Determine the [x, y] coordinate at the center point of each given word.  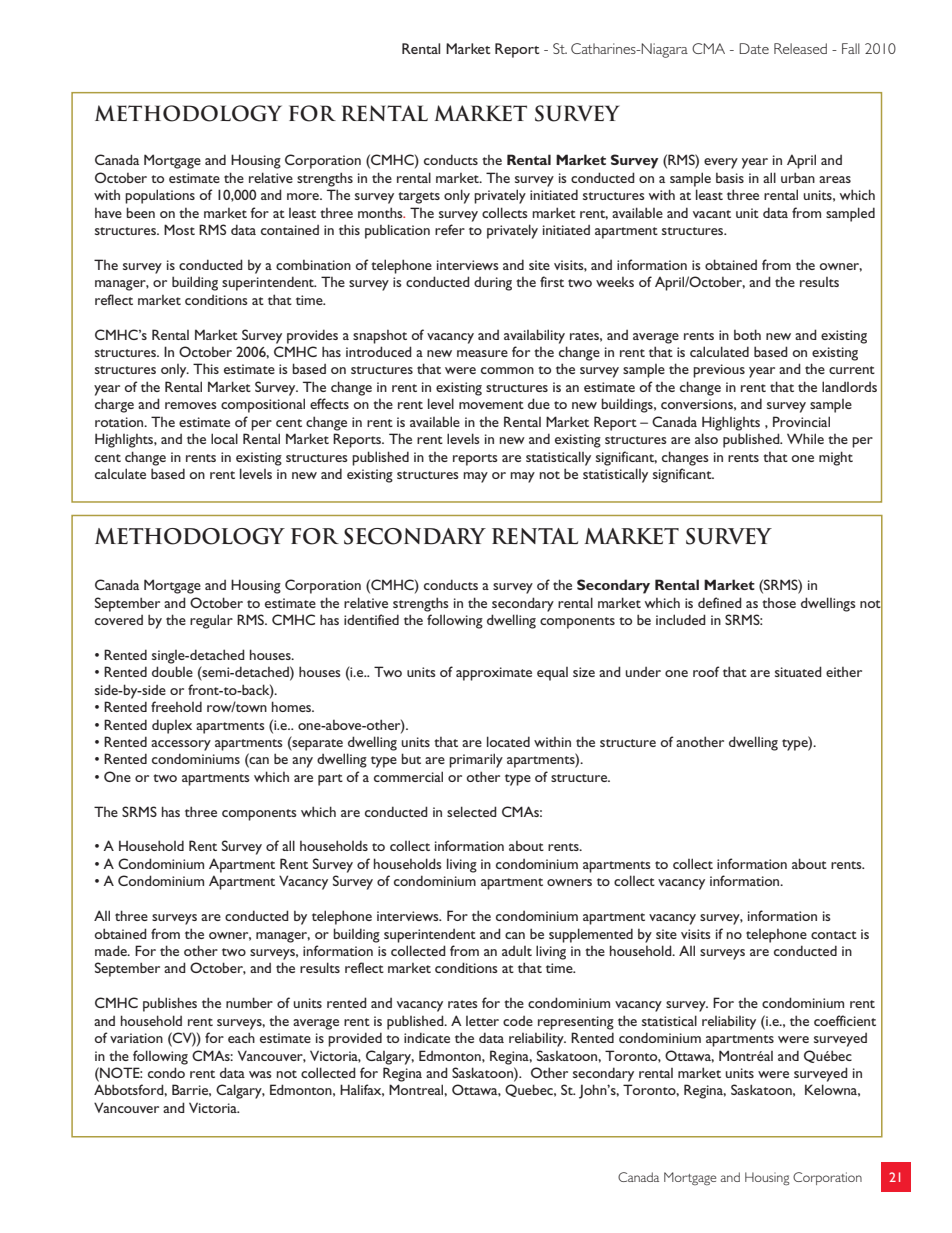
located [508, 741]
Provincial [801, 421]
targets [419, 198]
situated [798, 671]
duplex [172, 726]
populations [160, 196]
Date [754, 48]
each [241, 1037]
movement [491, 405]
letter [482, 1021]
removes [191, 405]
